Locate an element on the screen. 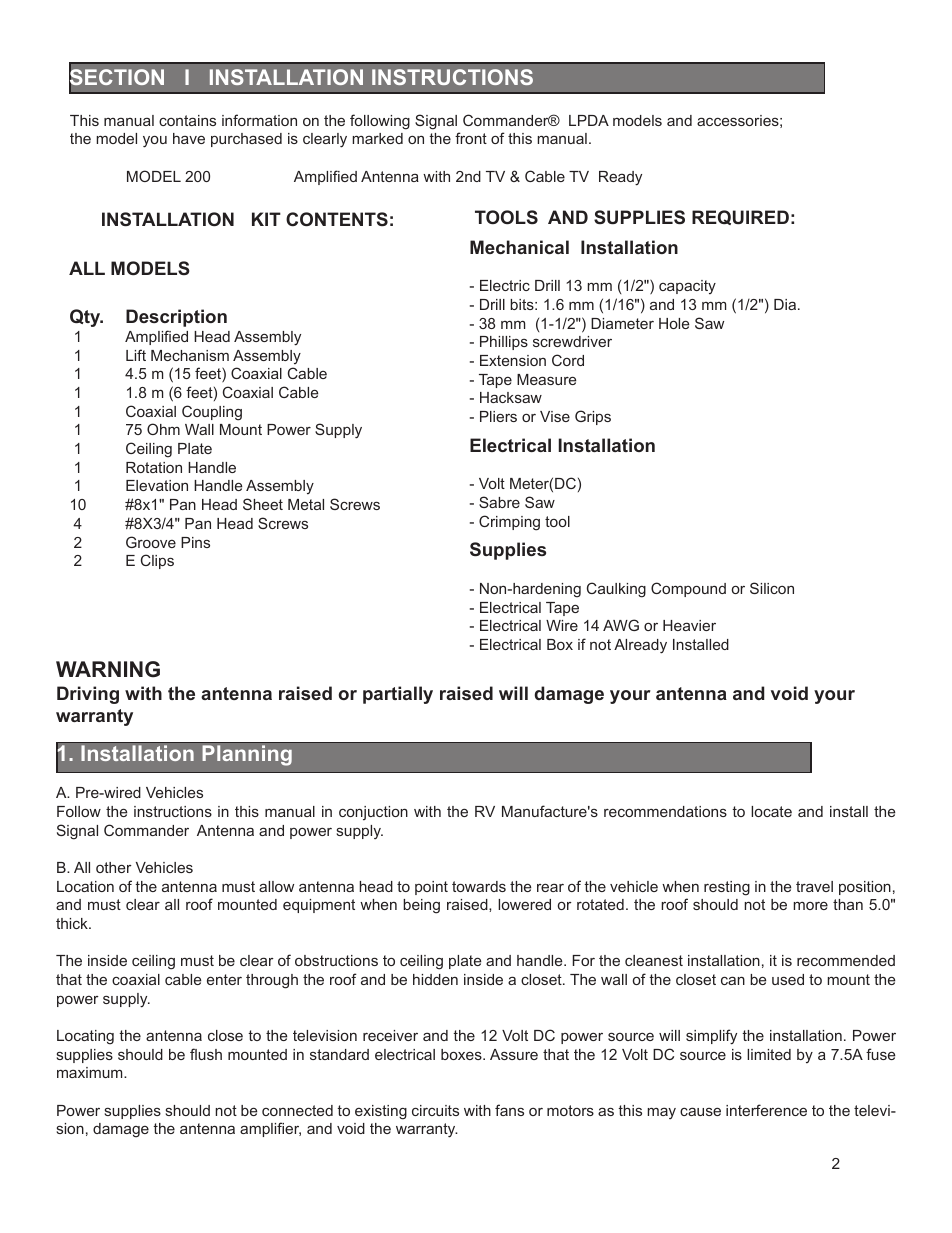 The height and width of the screenshot is (1233, 952). REQUIRED is located at coordinates (740, 217).
